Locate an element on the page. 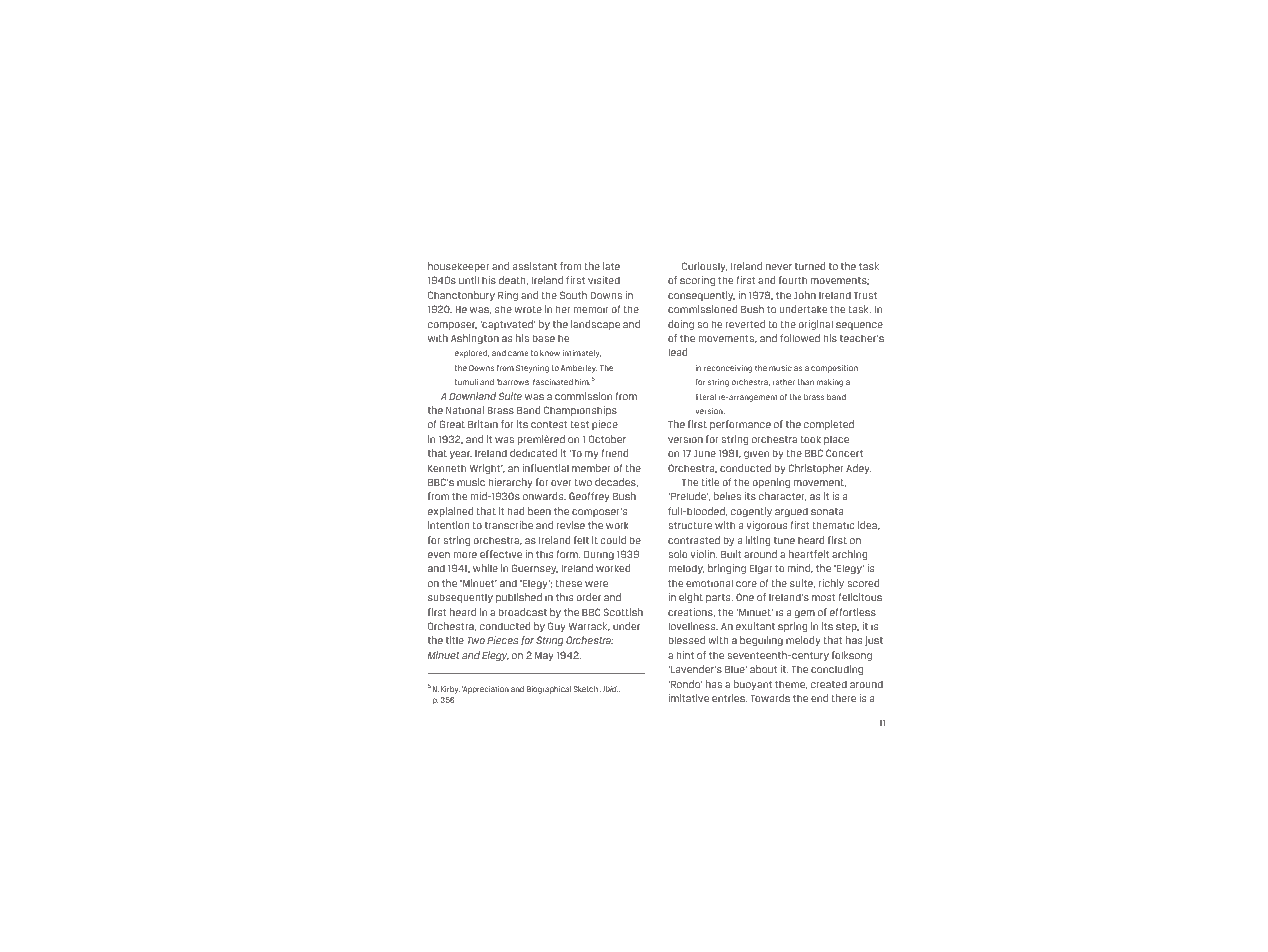 The width and height of the page is (1268, 952). turned is located at coordinates (810, 266).
